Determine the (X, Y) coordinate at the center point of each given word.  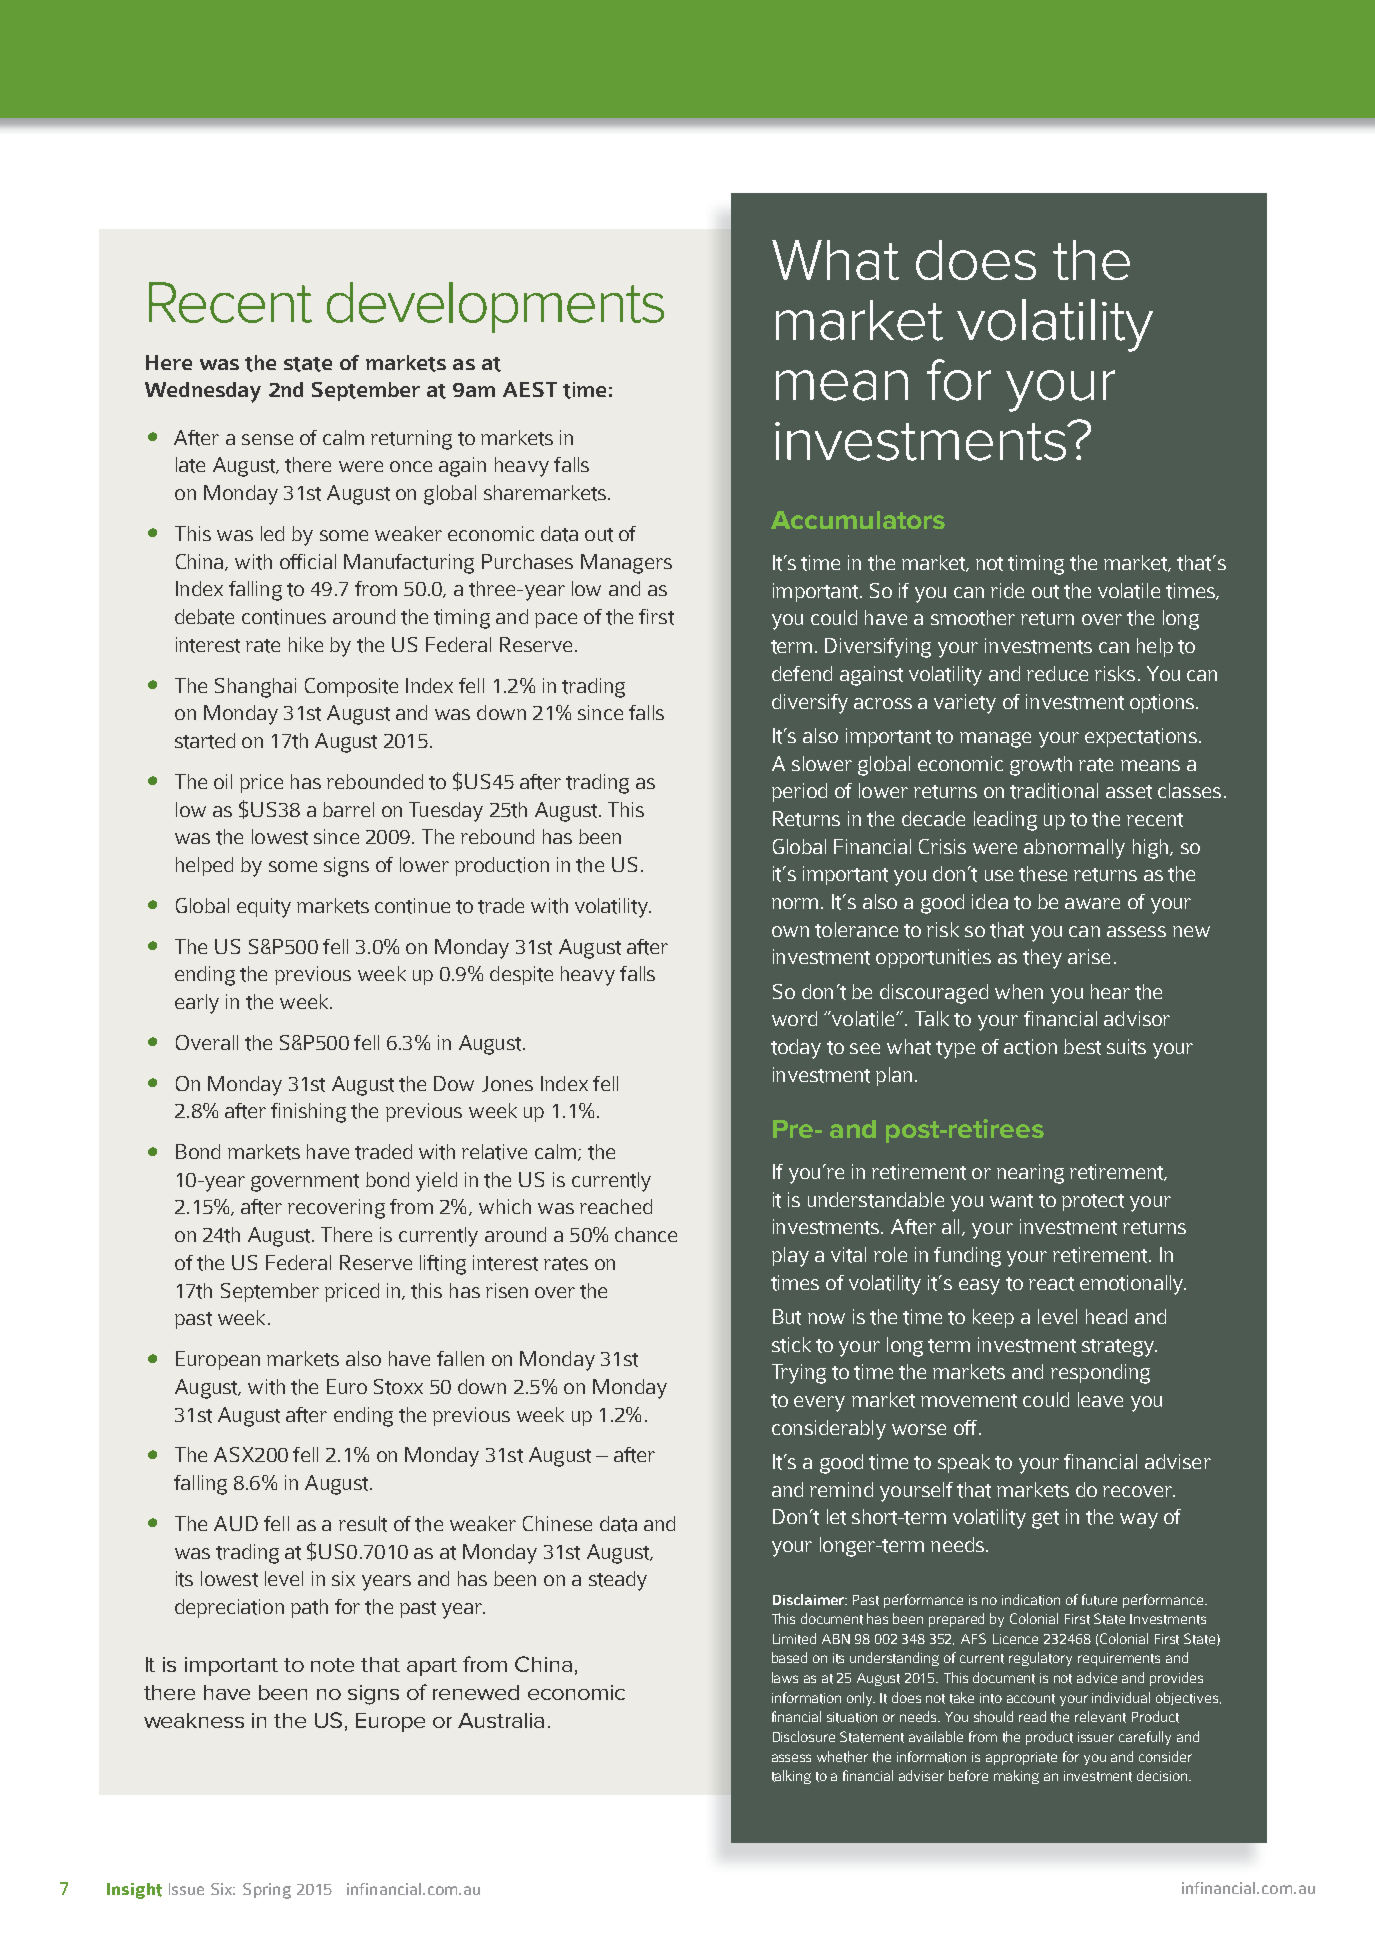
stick (791, 1345)
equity (264, 908)
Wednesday (203, 392)
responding (1100, 1374)
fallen (460, 1358)
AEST (530, 389)
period (799, 792)
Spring (267, 1891)
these (1043, 874)
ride (1007, 590)
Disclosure (804, 1736)
